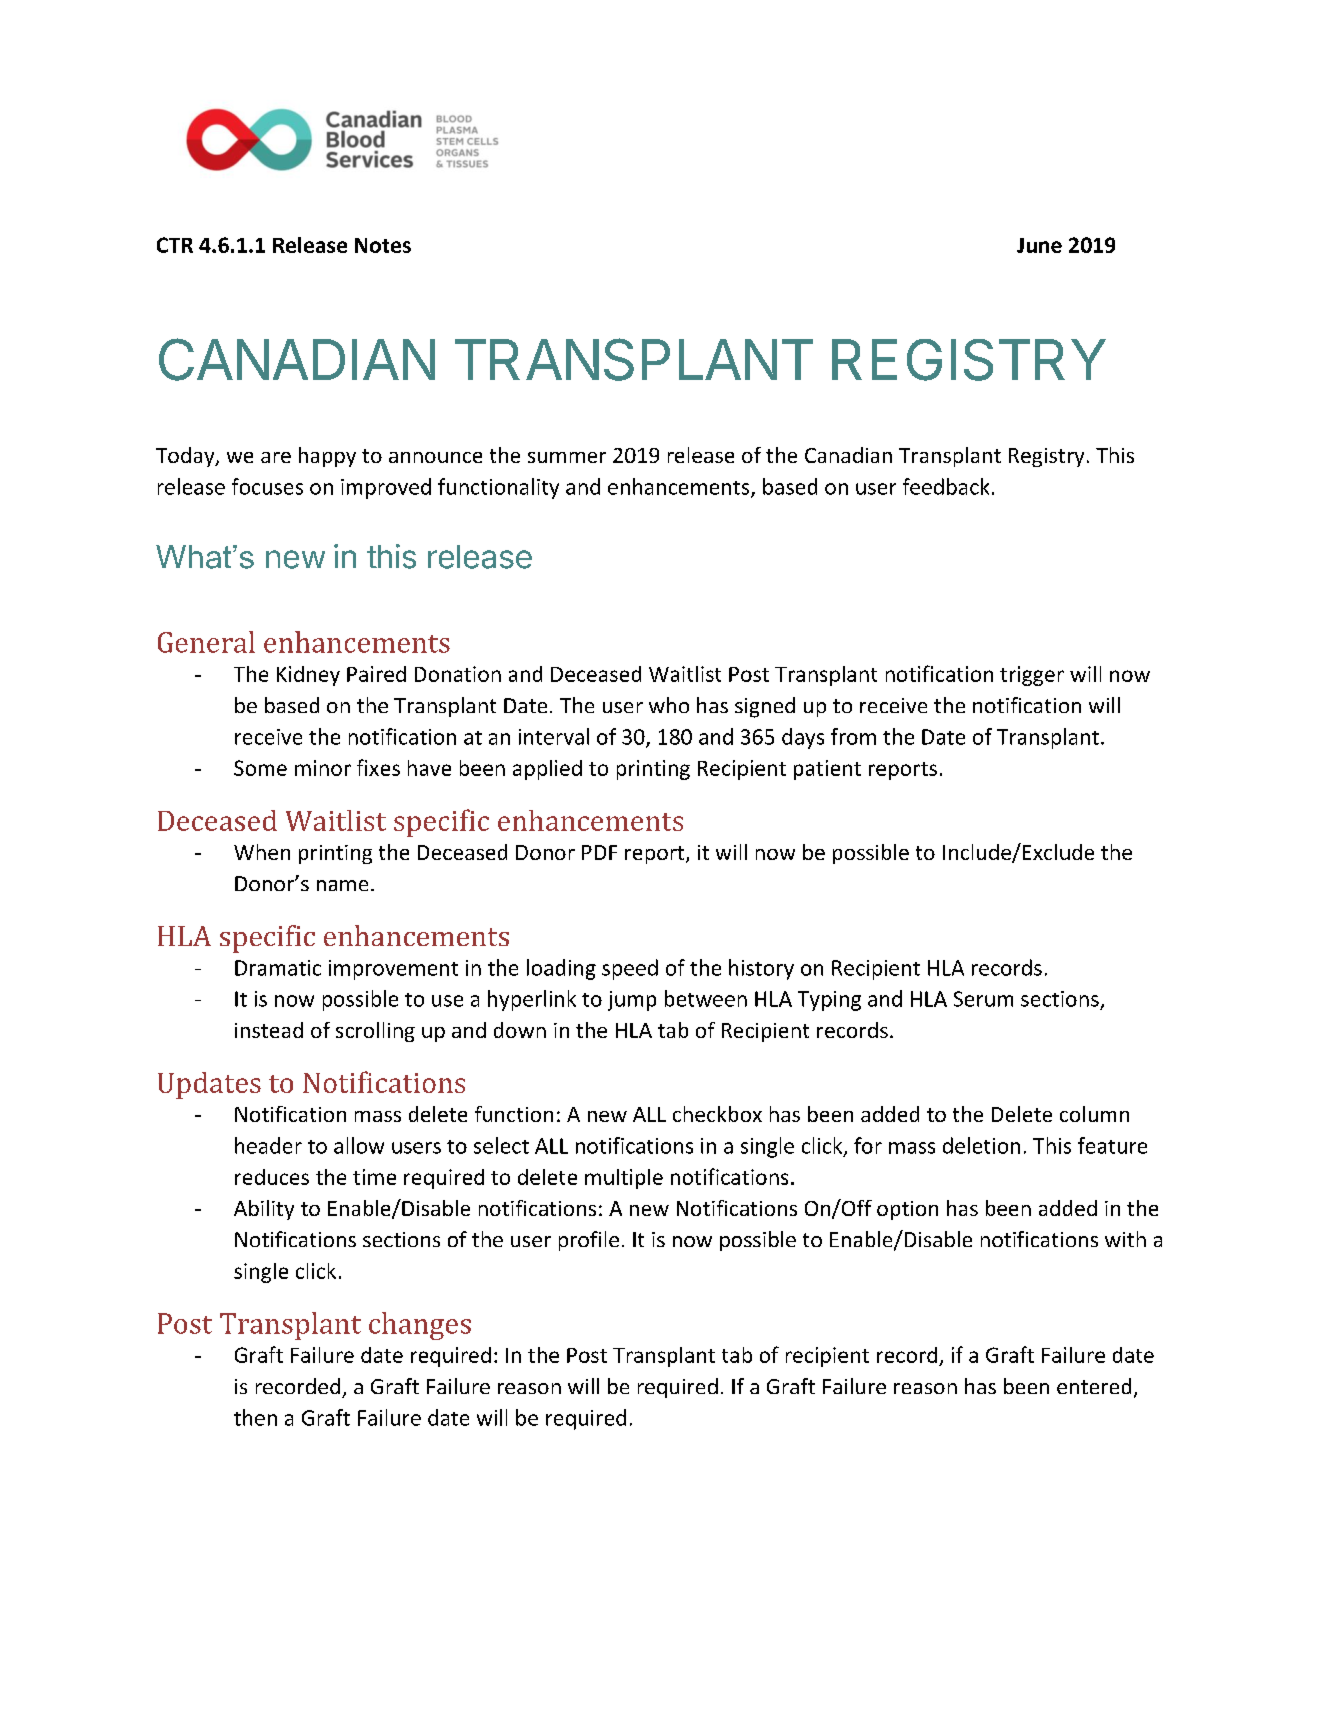  Describe the element at coordinates (206, 642) in the page. I see `General` at that location.
